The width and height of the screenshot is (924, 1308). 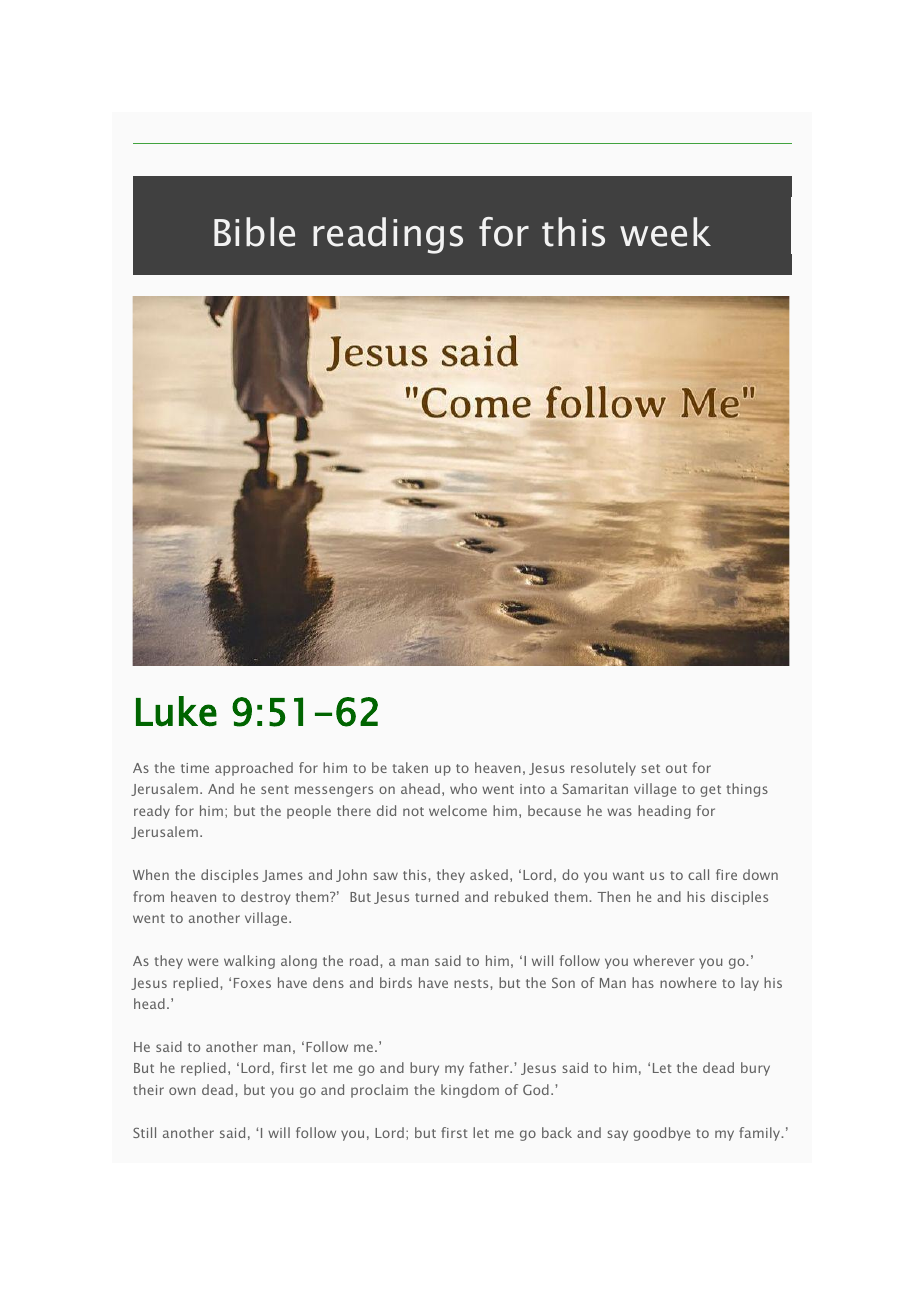 I want to click on father, so click(x=490, y=1067).
